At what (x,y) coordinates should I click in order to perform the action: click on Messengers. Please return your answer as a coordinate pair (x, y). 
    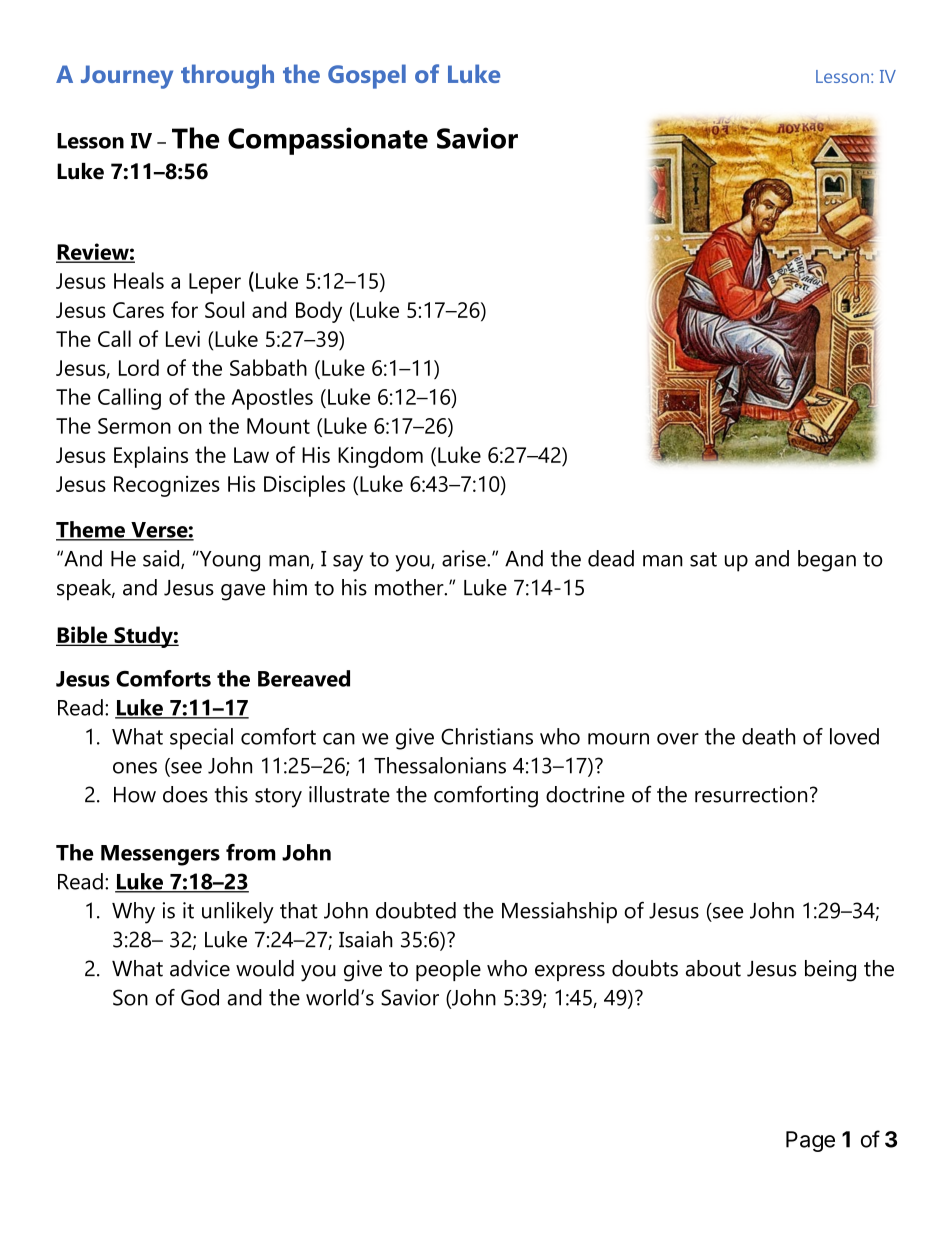
    Looking at the image, I should click on (160, 855).
